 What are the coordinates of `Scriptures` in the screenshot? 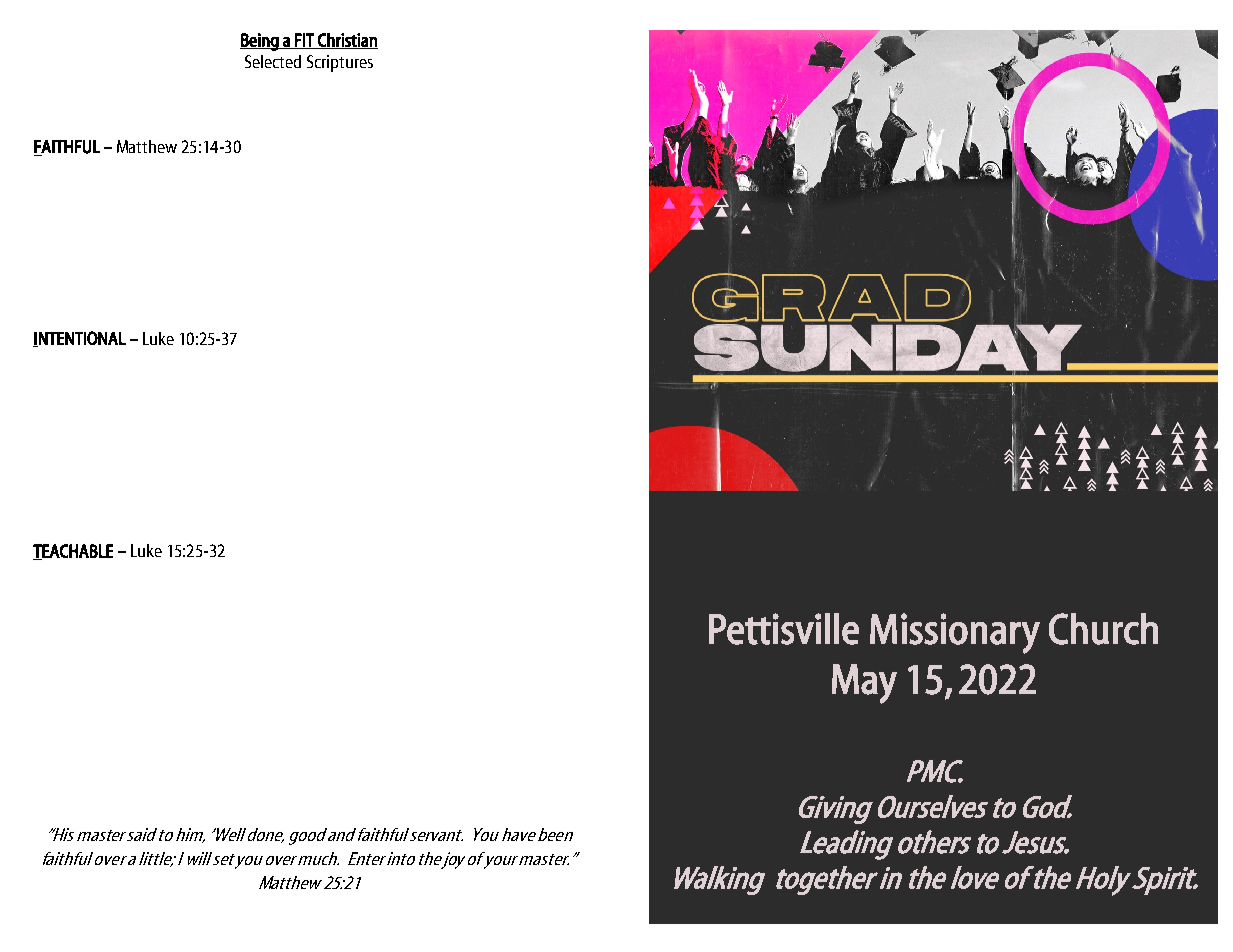 It's located at (340, 63).
